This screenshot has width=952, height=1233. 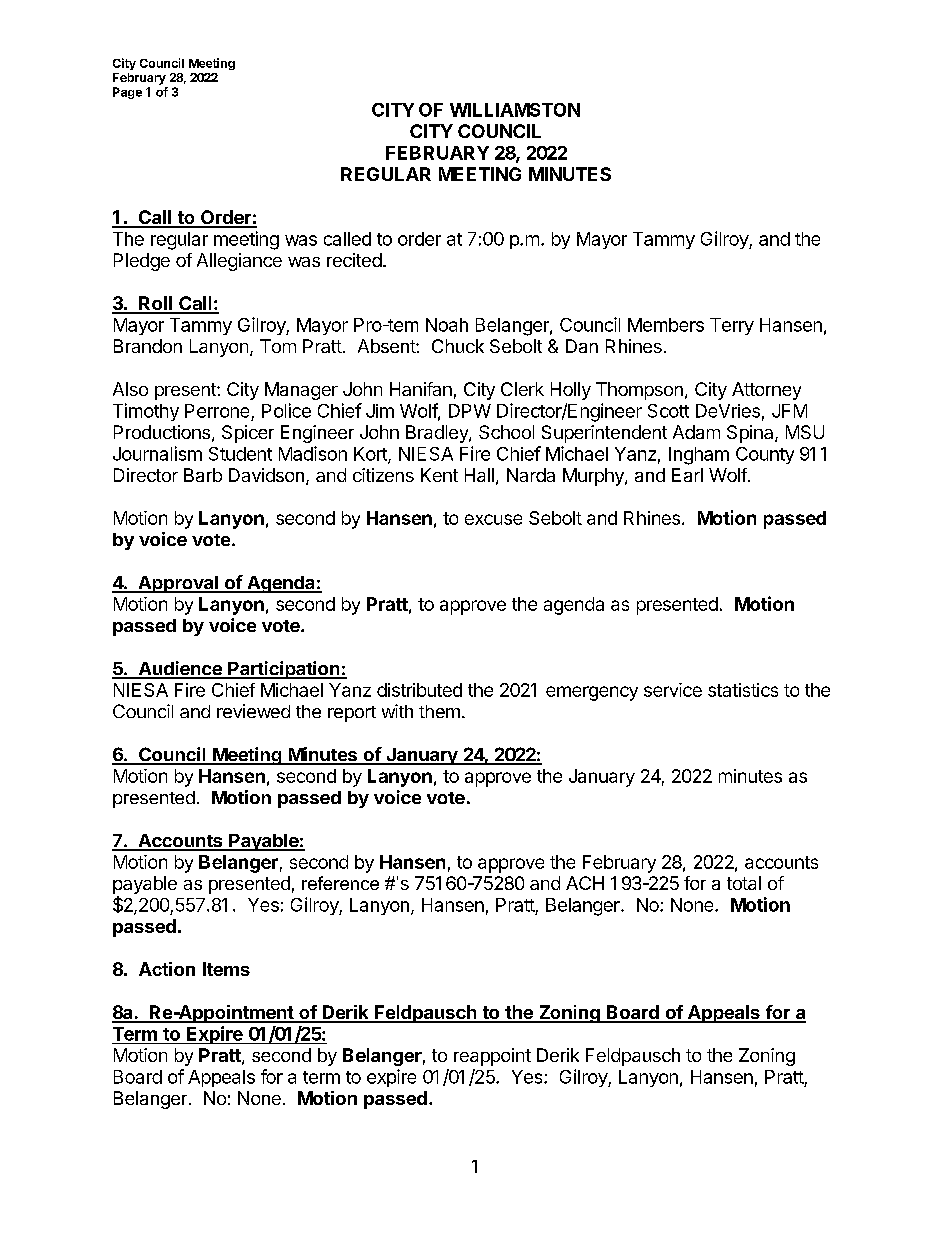 I want to click on them, so click(x=439, y=711).
